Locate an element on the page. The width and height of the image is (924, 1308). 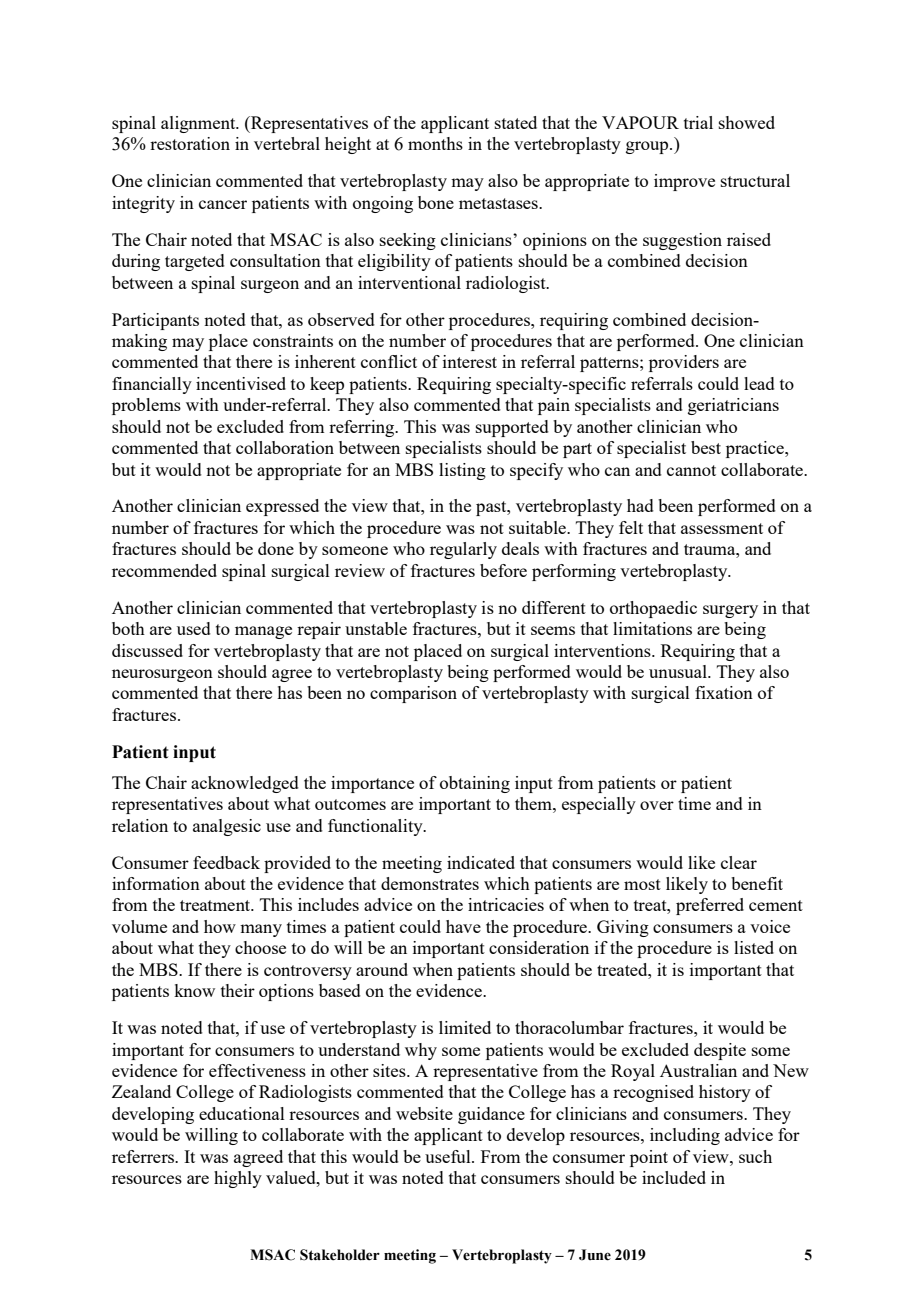
highly is located at coordinates (238, 1179).
